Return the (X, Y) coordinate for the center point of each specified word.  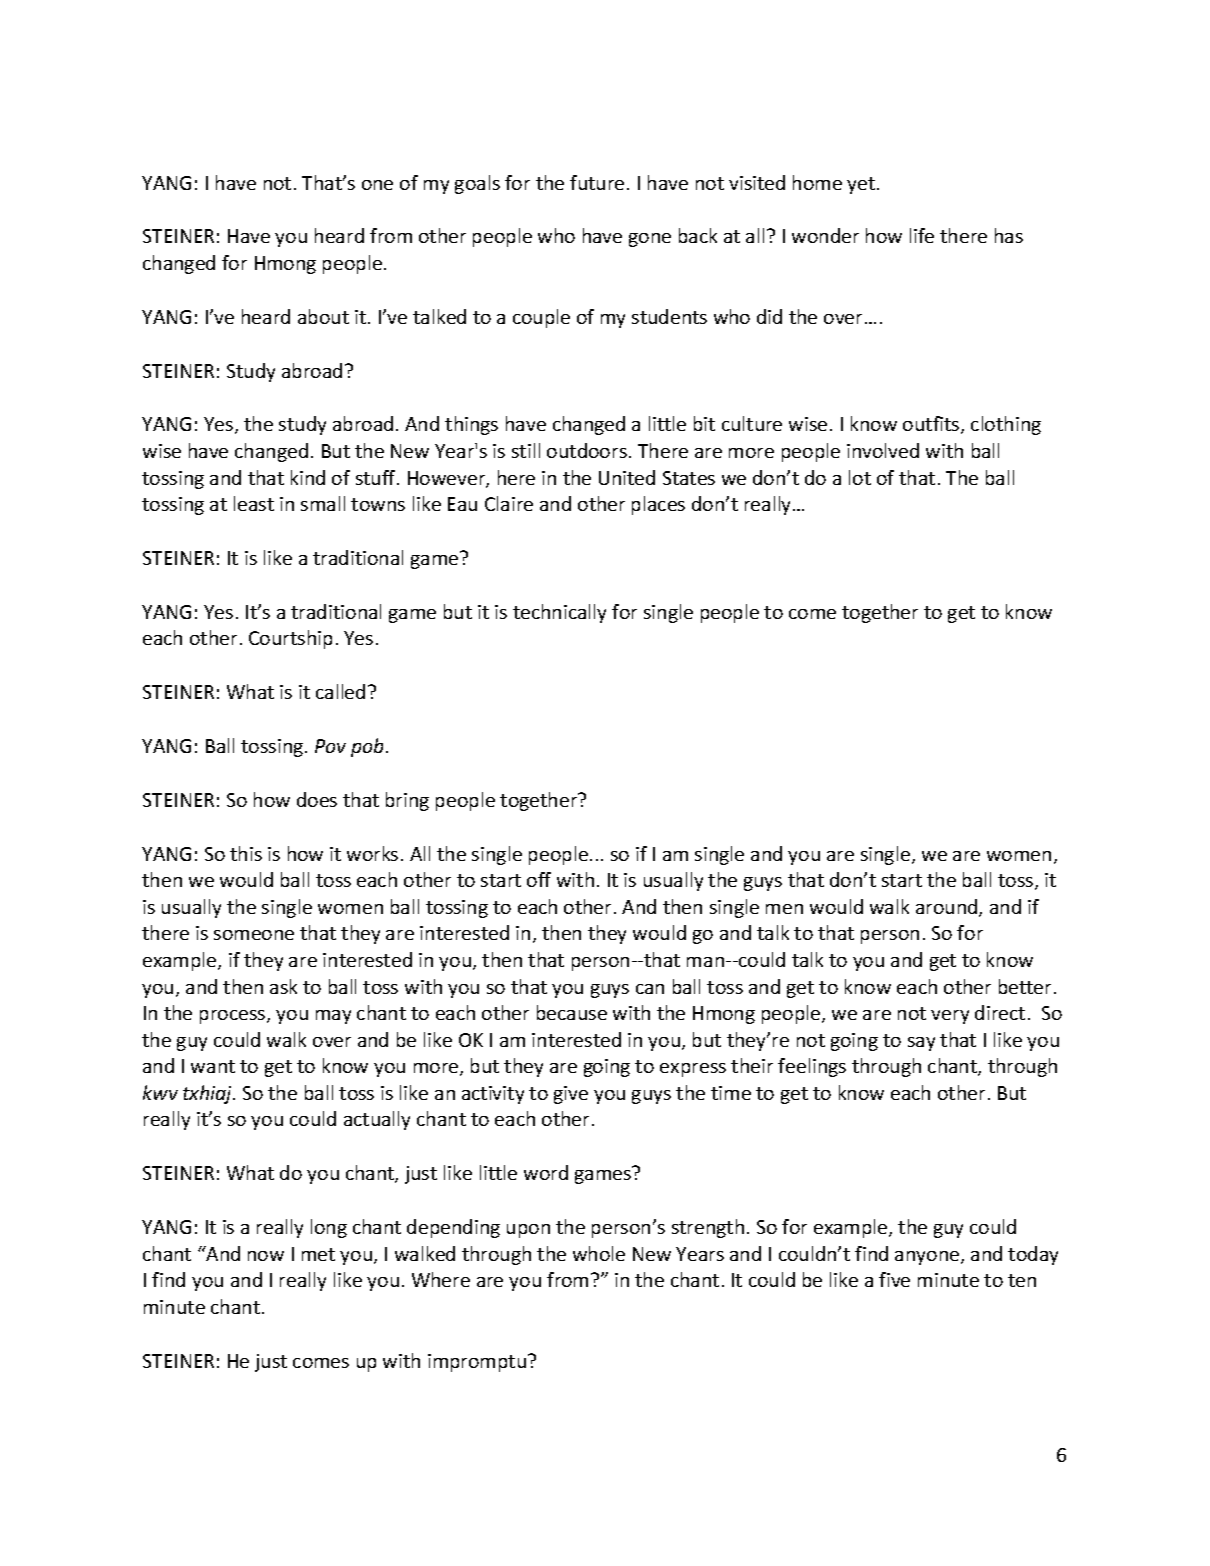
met (318, 1254)
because (572, 1012)
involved (883, 450)
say (921, 1044)
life (922, 235)
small (323, 503)
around (948, 908)
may (333, 1017)
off (539, 879)
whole (599, 1253)
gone (650, 240)
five (894, 1279)
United (627, 477)
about (323, 316)
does (317, 799)
